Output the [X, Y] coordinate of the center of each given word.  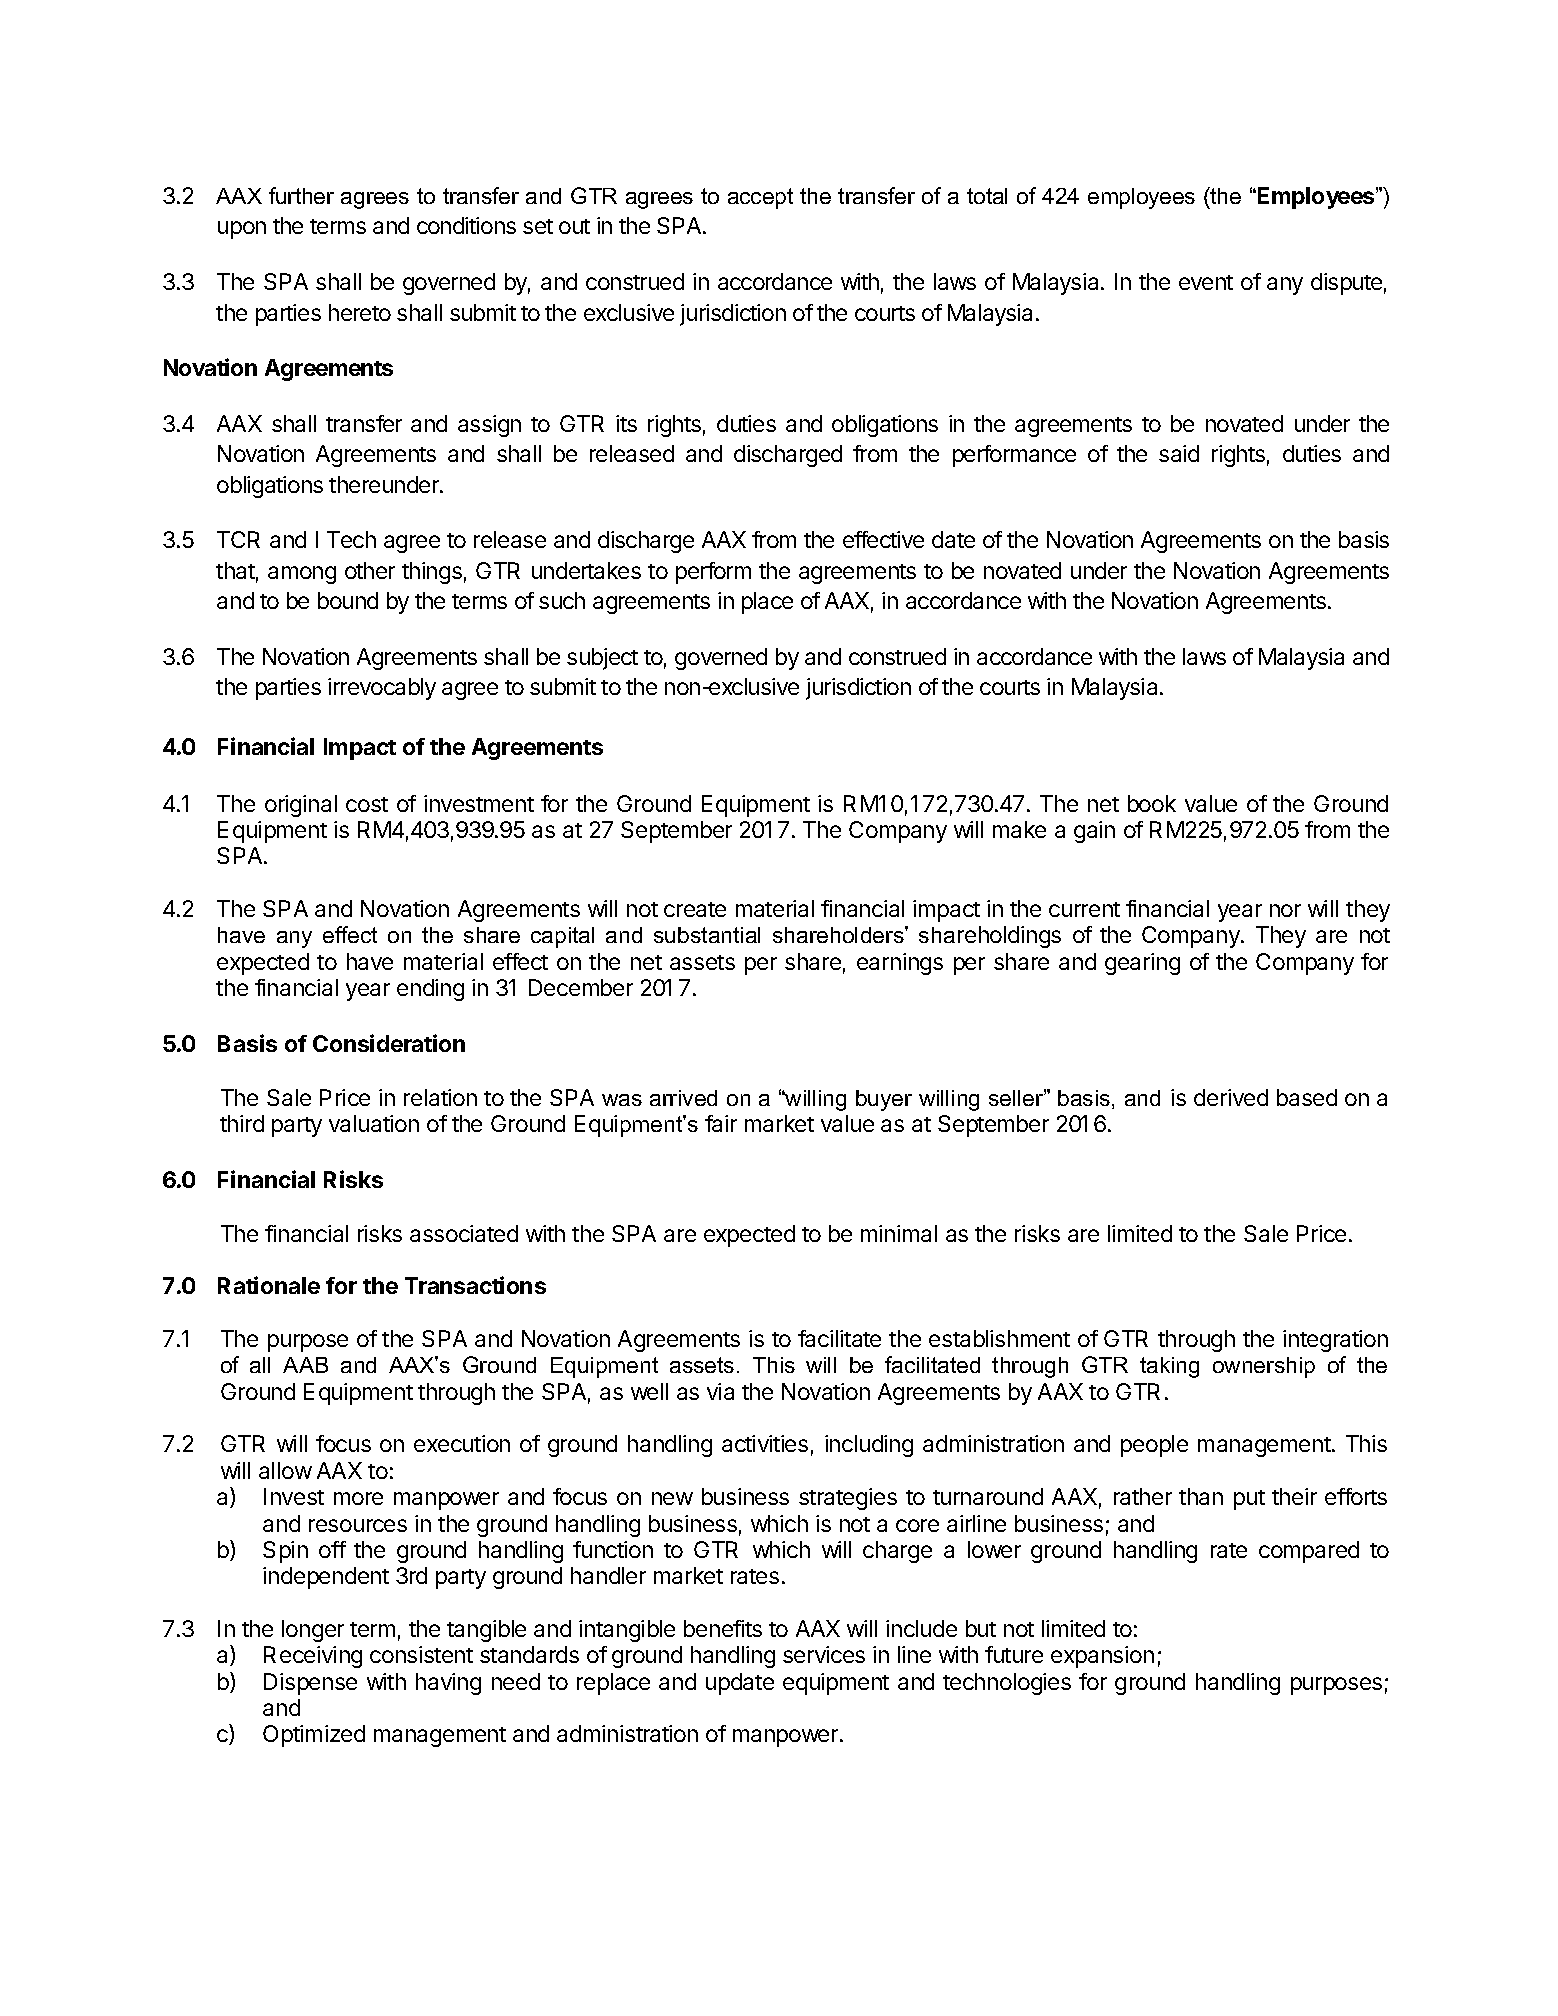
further [301, 195]
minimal [899, 1233]
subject [602, 659]
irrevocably [382, 689]
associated [464, 1233]
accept [760, 198]
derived [1231, 1097]
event [1206, 282]
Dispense [310, 1684]
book [1152, 803]
